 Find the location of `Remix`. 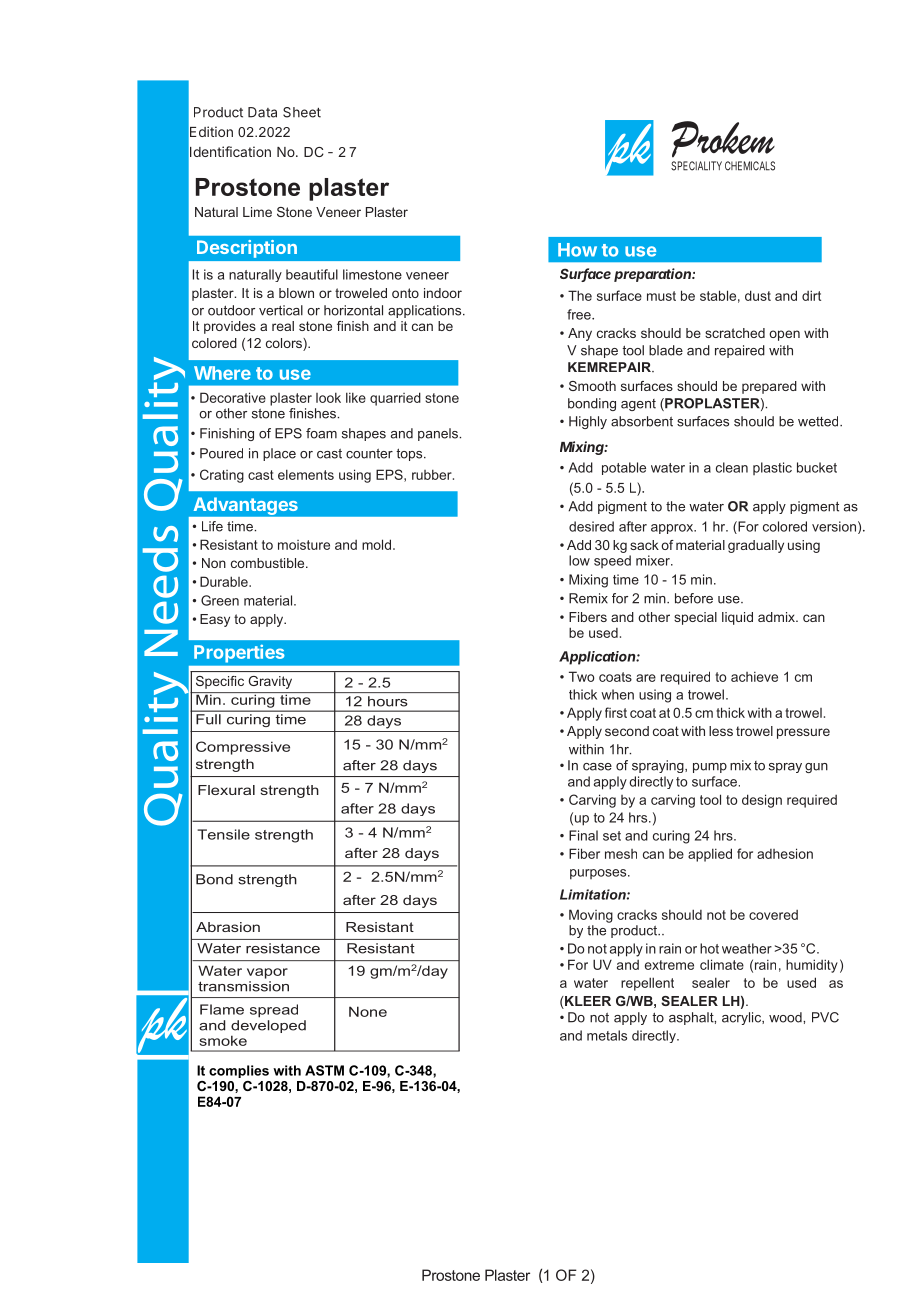

Remix is located at coordinates (588, 598).
